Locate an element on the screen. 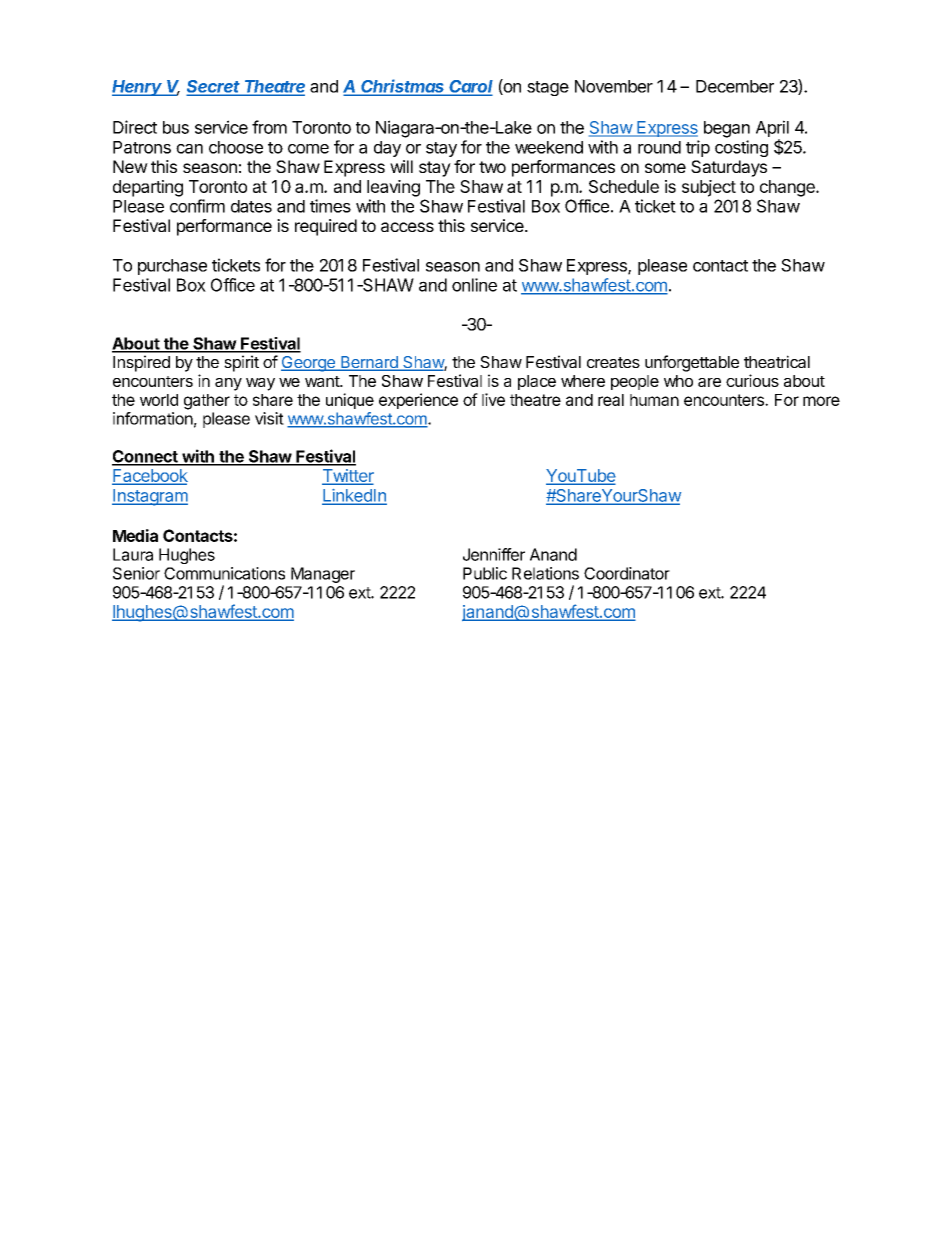  Communications is located at coordinates (224, 573).
